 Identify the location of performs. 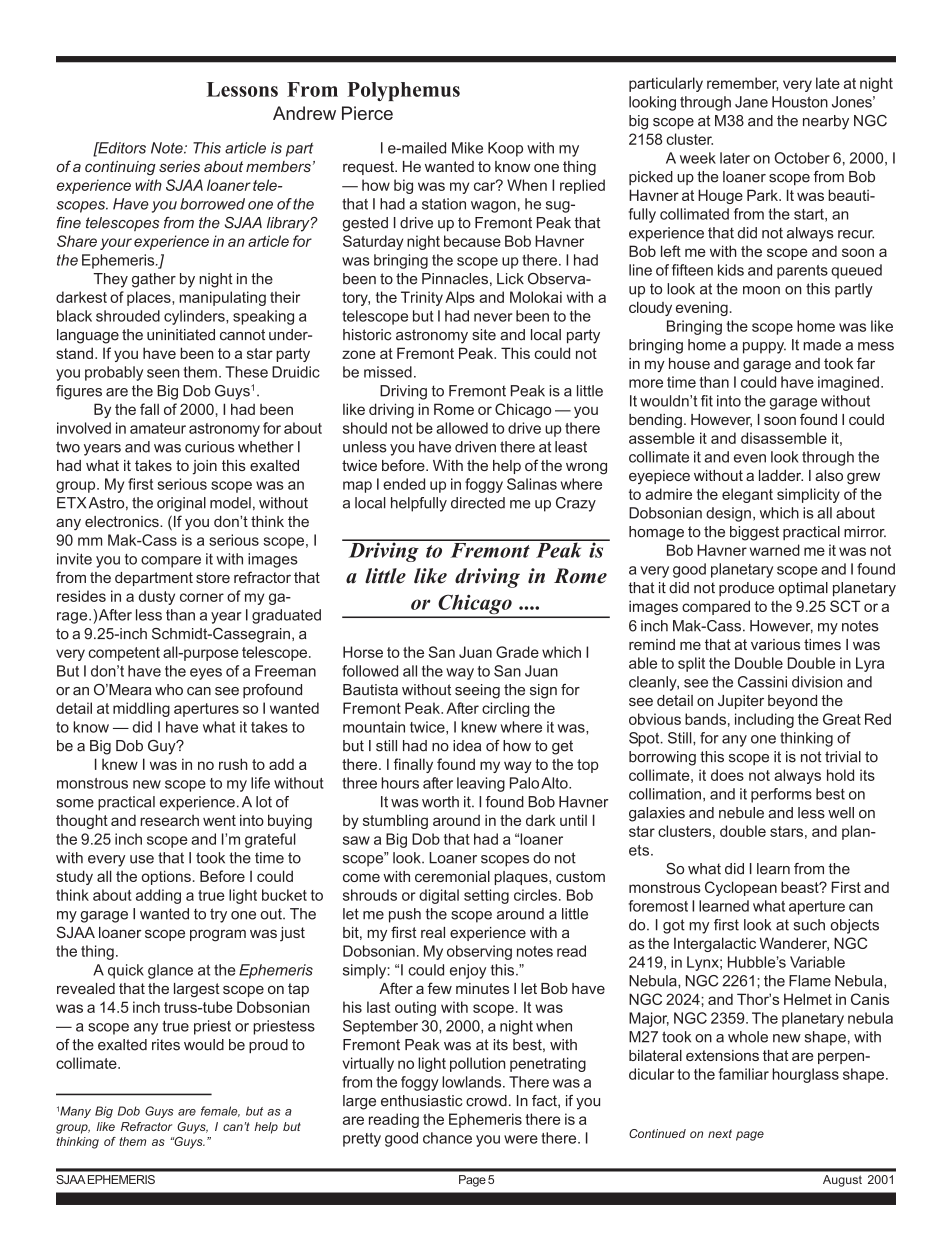
(781, 795).
